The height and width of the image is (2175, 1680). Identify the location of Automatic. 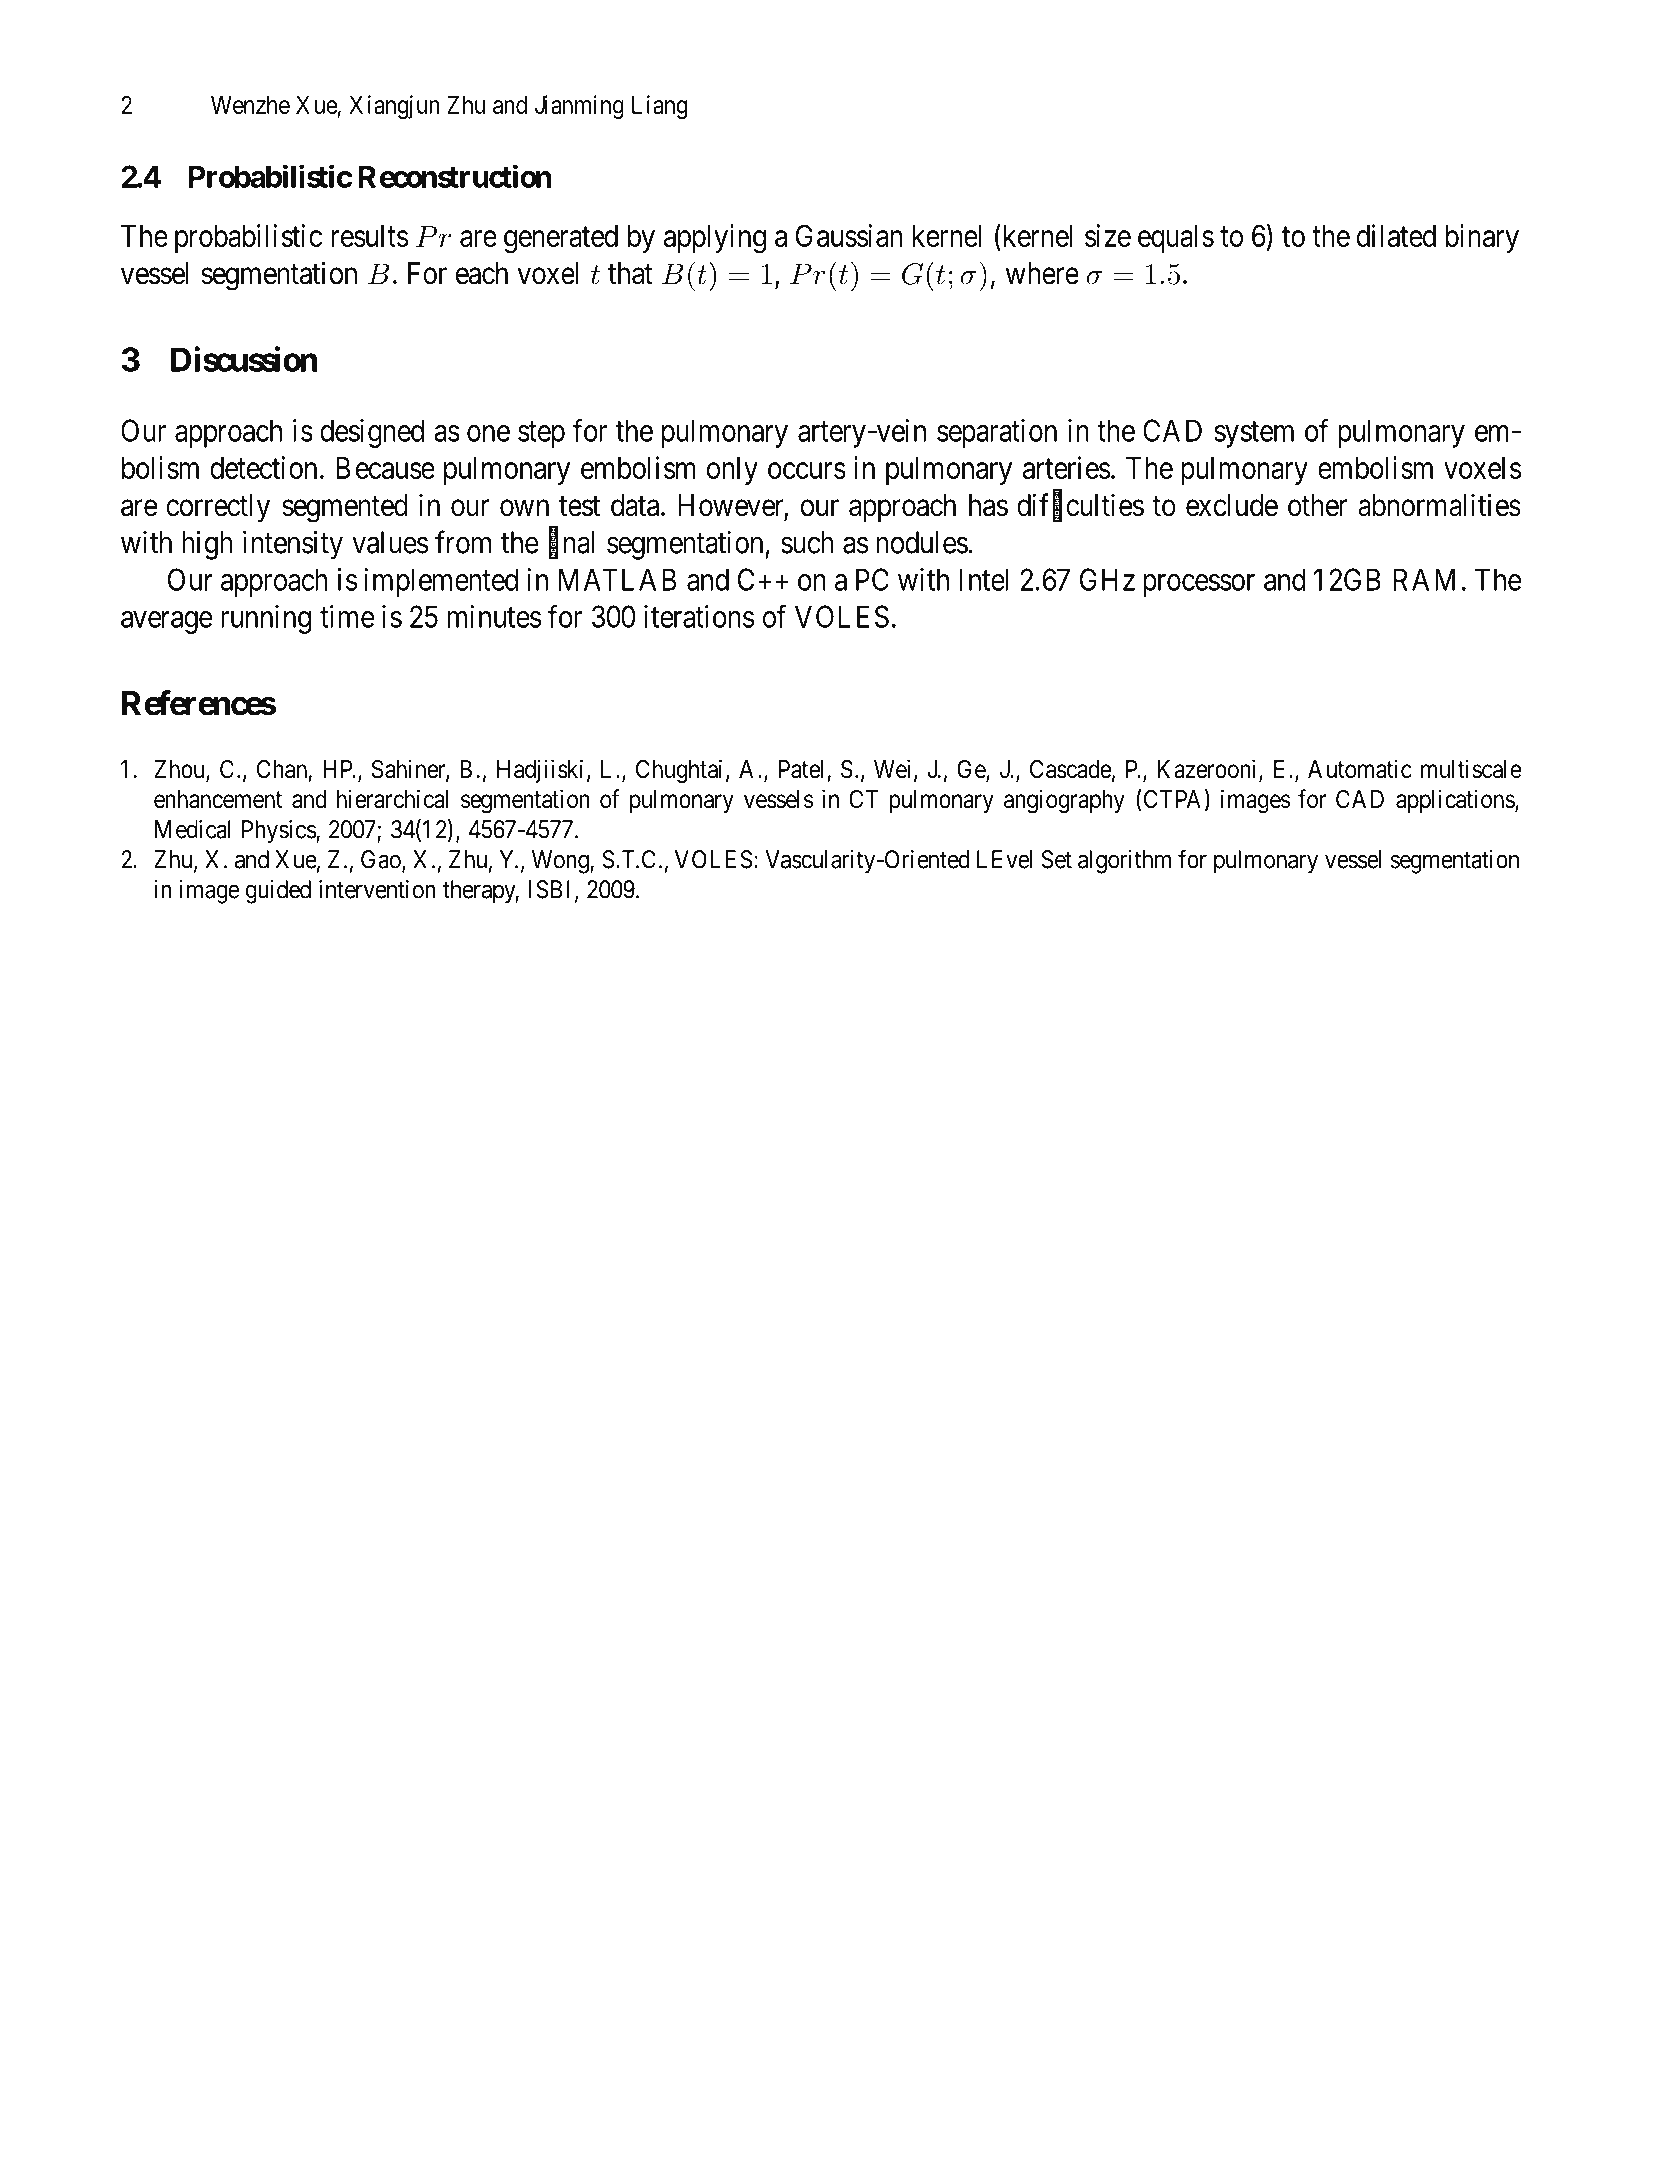
(1360, 769).
